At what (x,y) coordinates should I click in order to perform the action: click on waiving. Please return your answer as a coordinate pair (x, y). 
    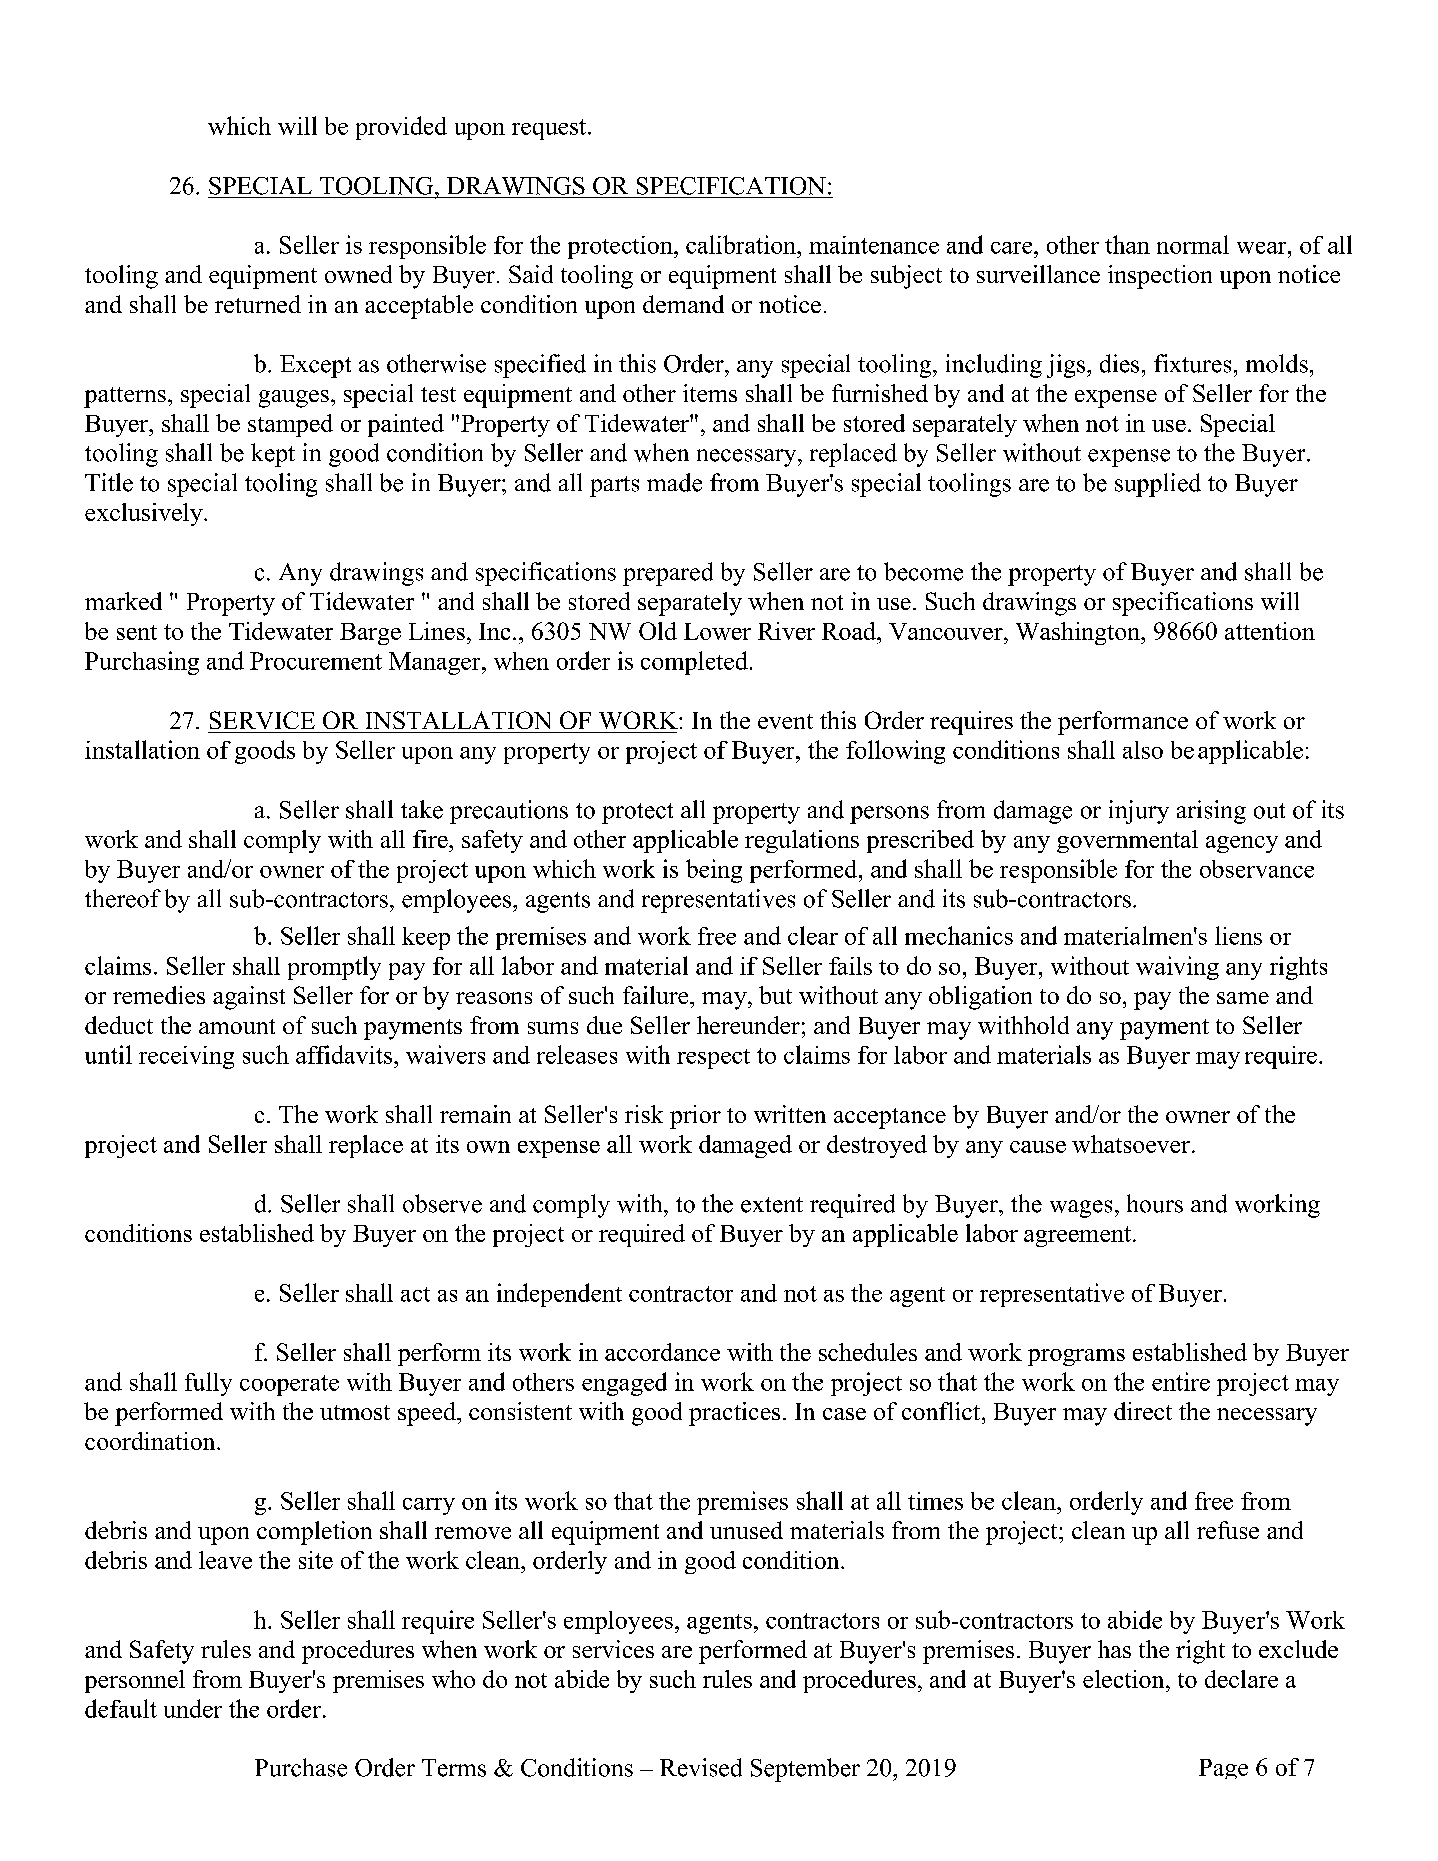
    Looking at the image, I should click on (1177, 968).
